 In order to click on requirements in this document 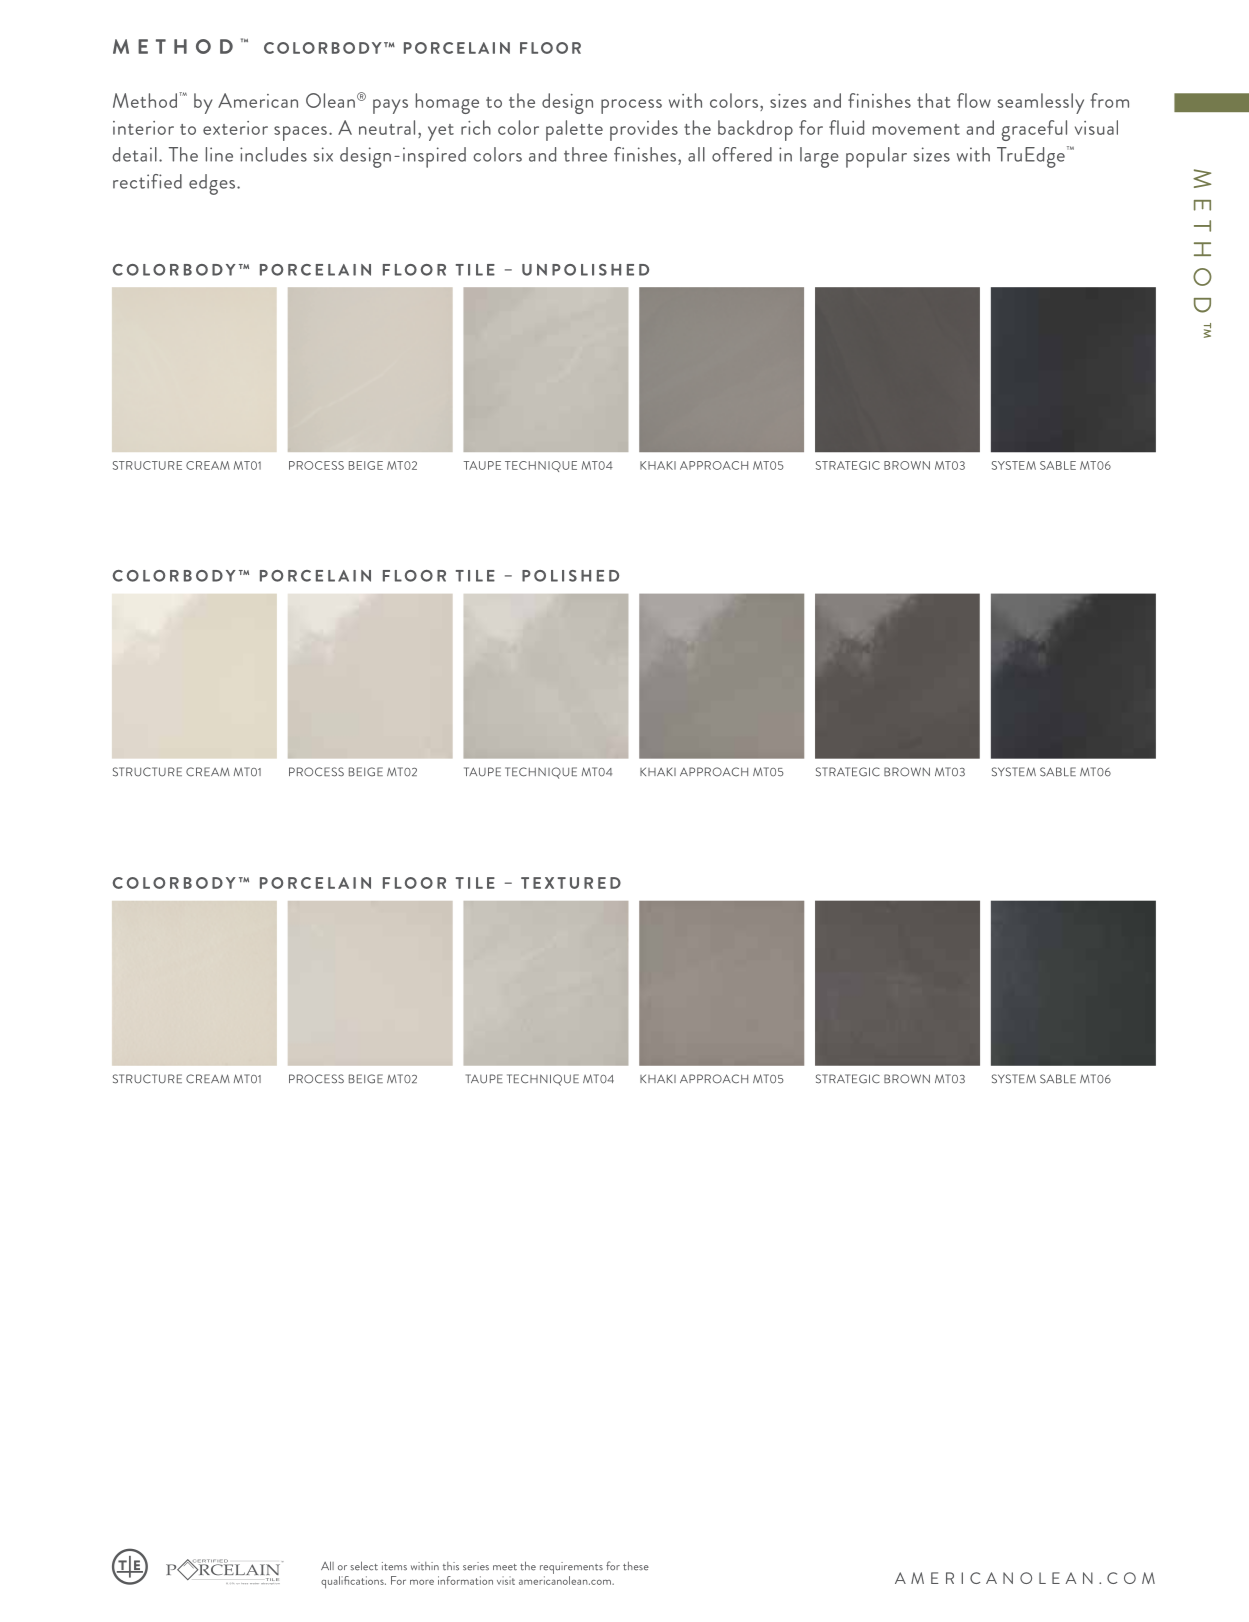, I will do `click(571, 1568)`.
